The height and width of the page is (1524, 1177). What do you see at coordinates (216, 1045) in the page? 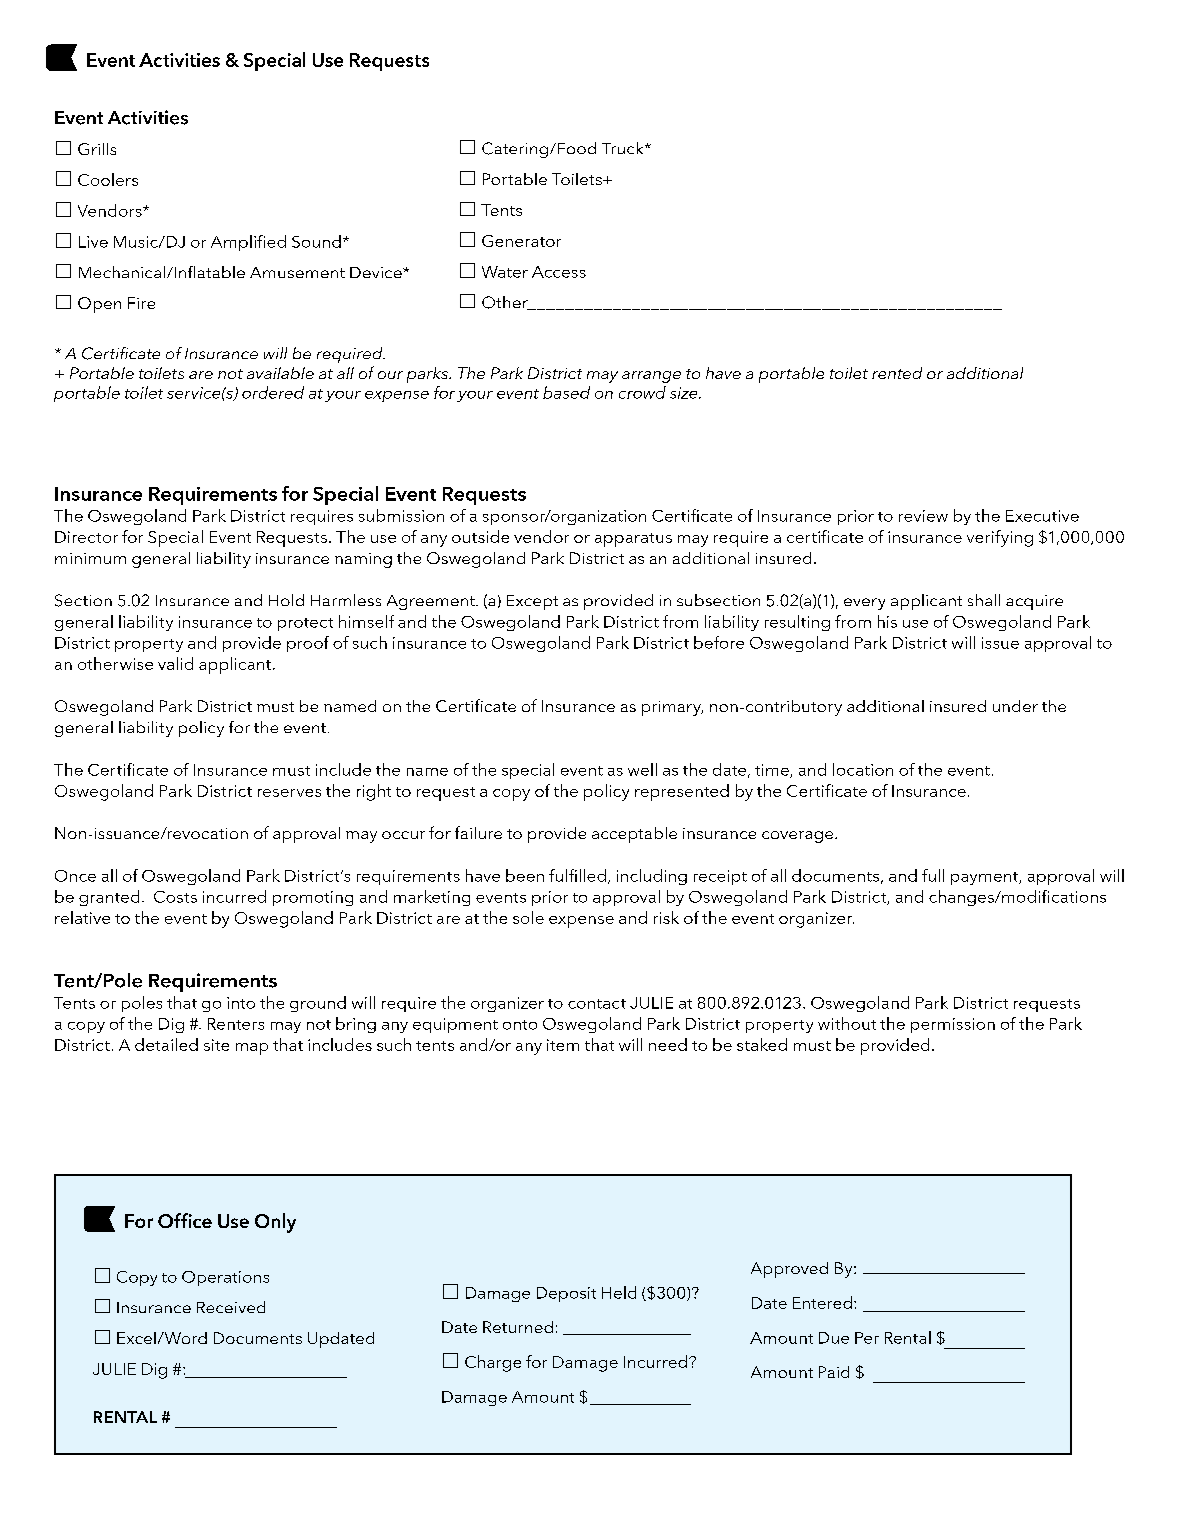
I see `site` at bounding box center [216, 1045].
